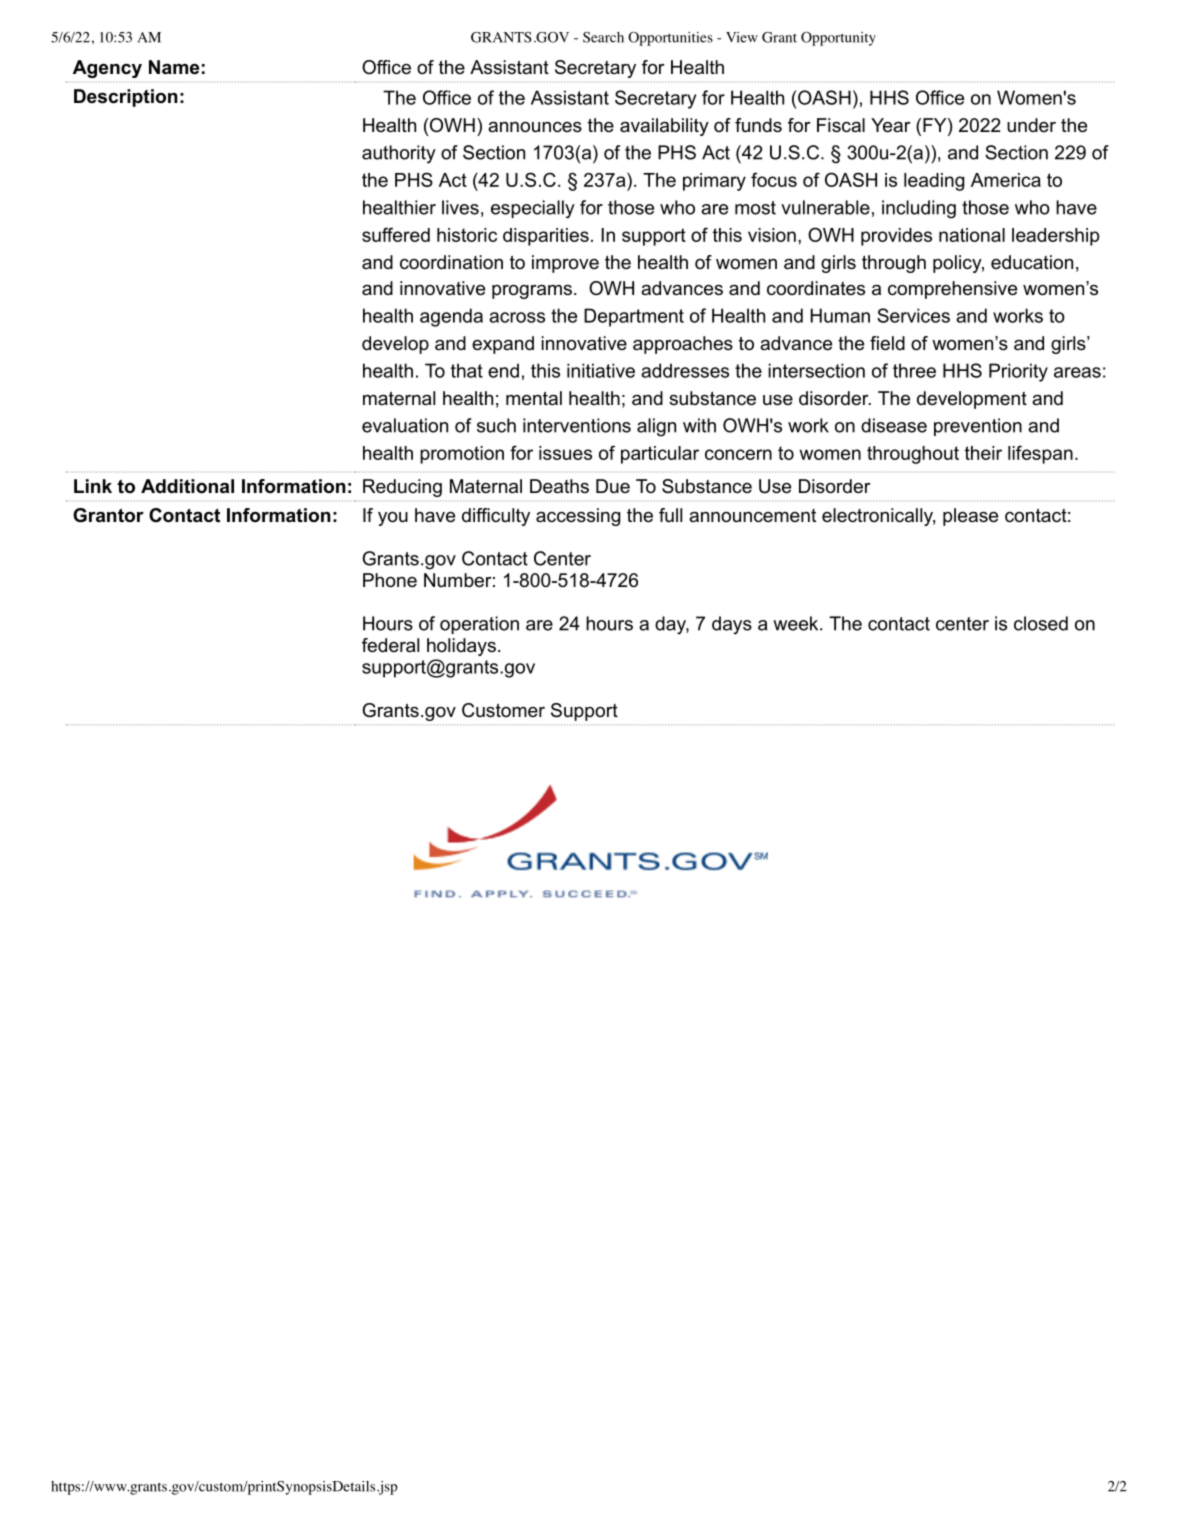 This screenshot has width=1178, height=1524. I want to click on Name, so click(174, 67).
